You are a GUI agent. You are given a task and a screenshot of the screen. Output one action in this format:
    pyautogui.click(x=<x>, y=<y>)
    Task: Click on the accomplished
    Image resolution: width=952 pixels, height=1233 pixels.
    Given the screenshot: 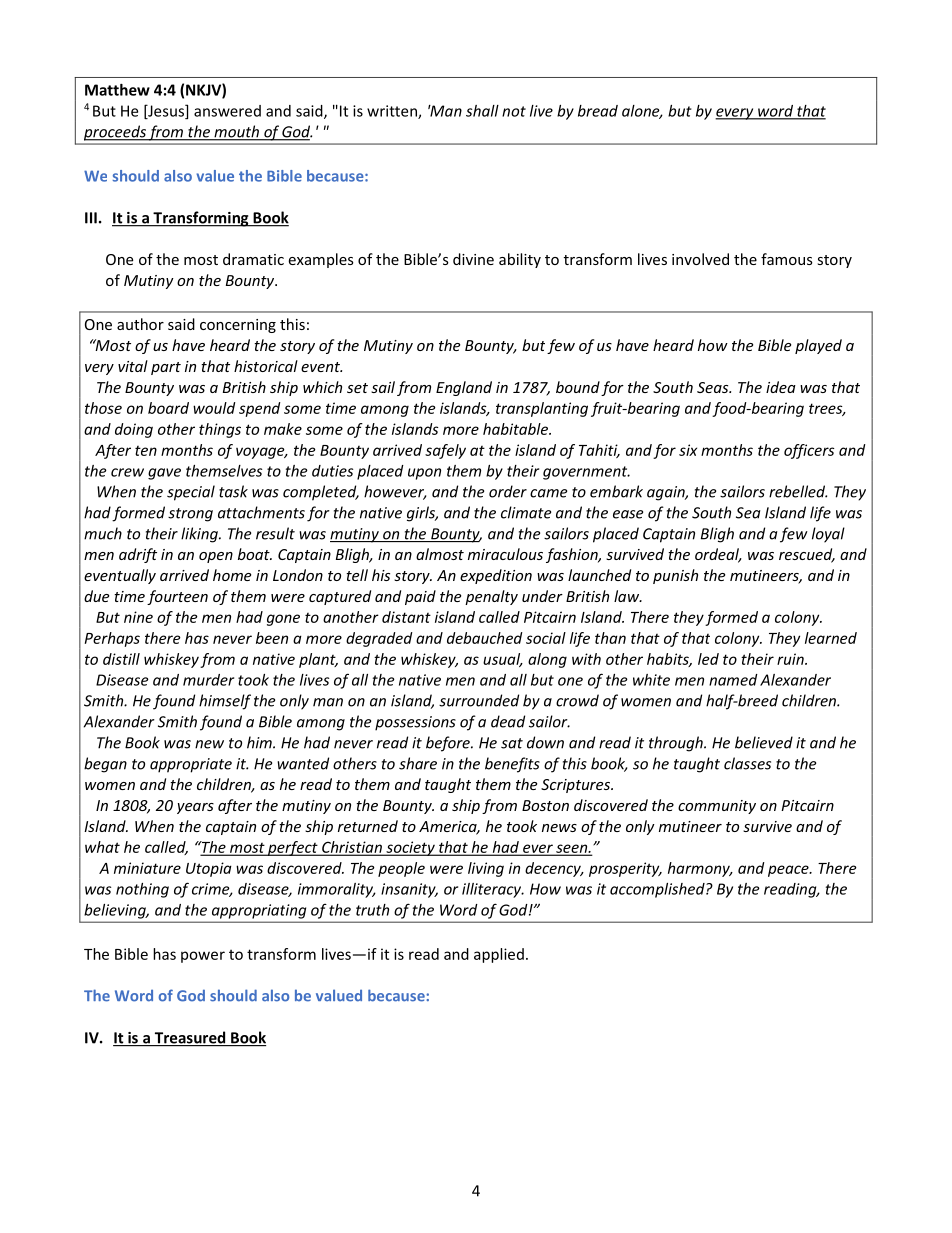 What is the action you would take?
    pyautogui.click(x=658, y=890)
